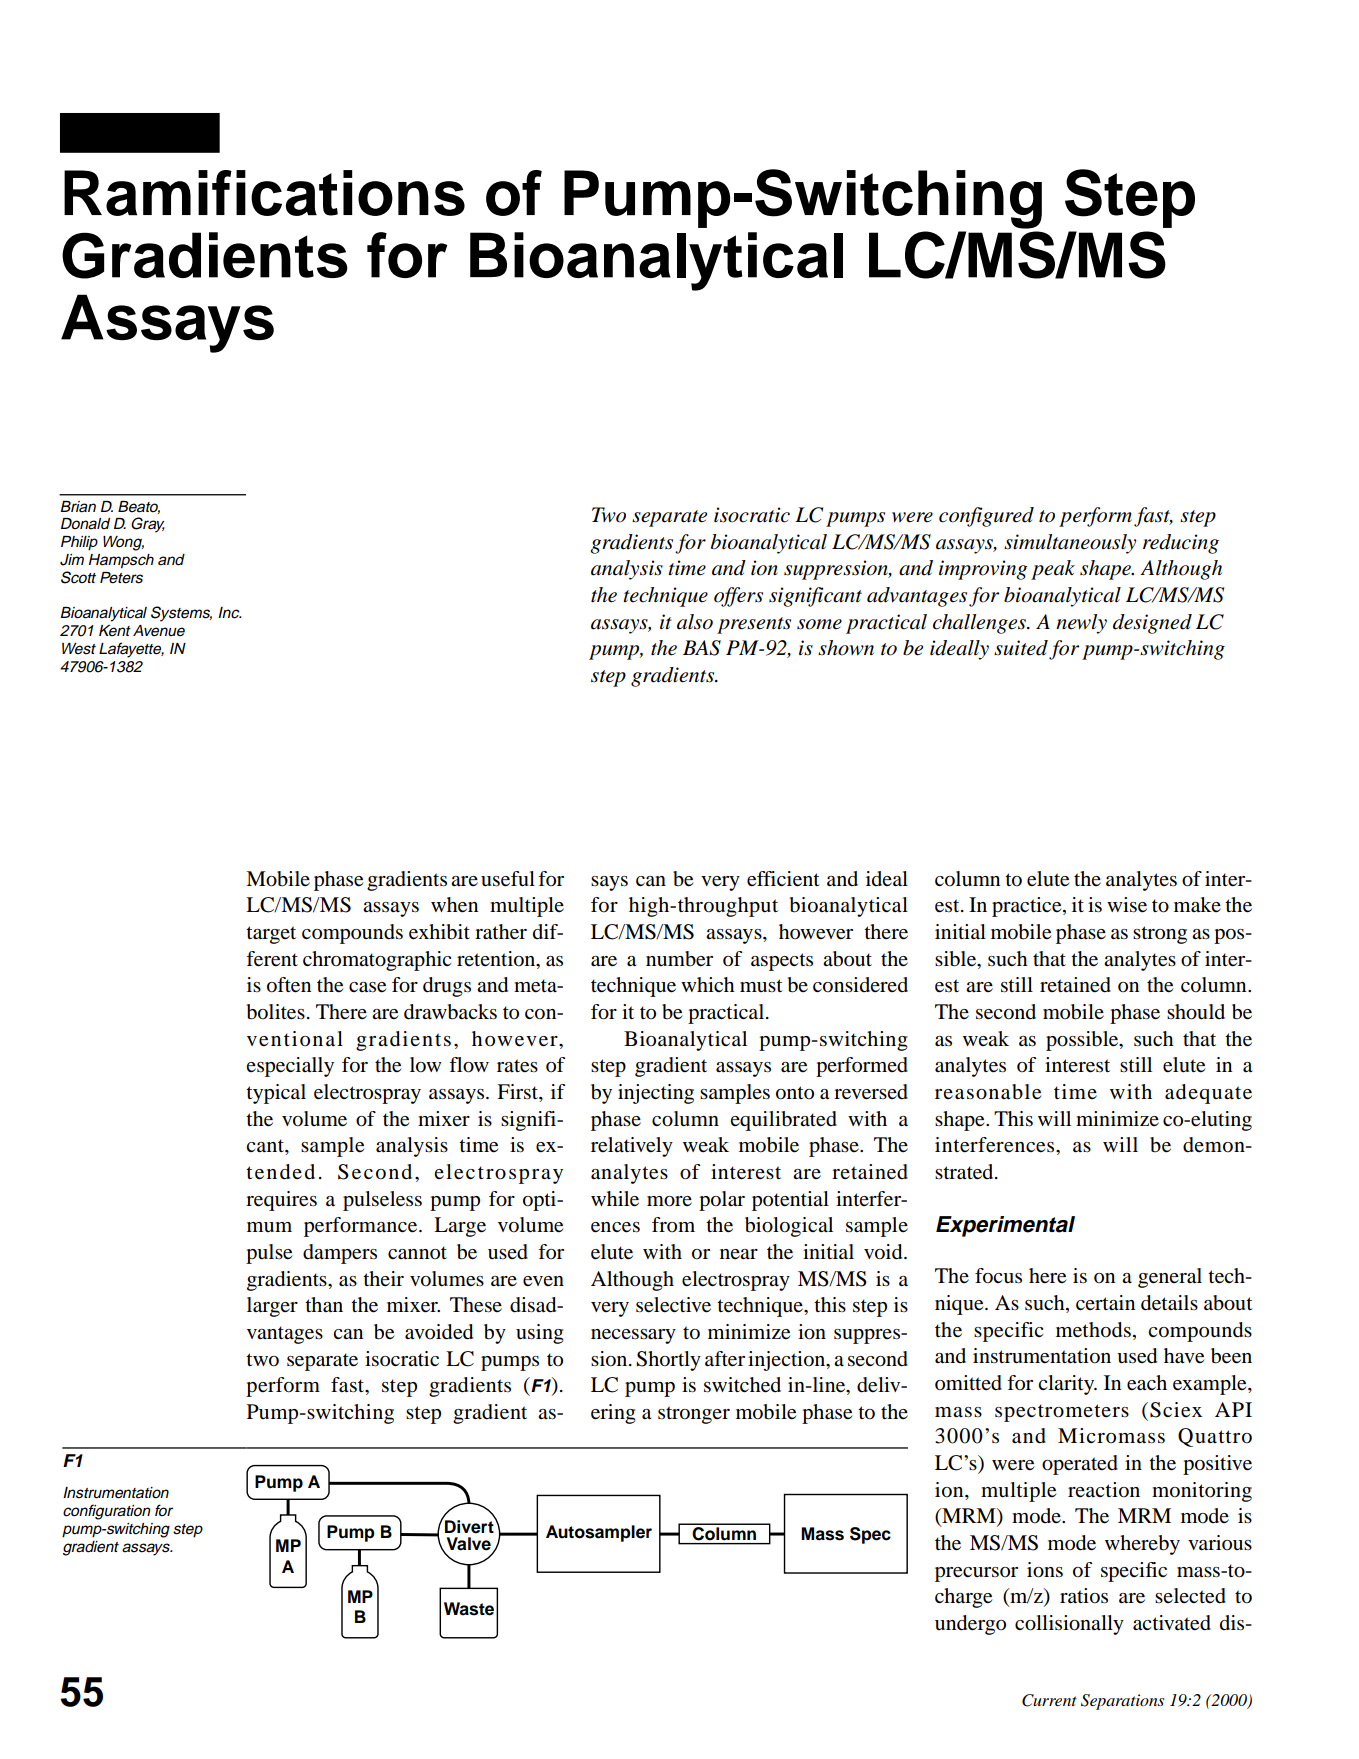  What do you see at coordinates (1127, 905) in the screenshot?
I see `wise` at bounding box center [1127, 905].
